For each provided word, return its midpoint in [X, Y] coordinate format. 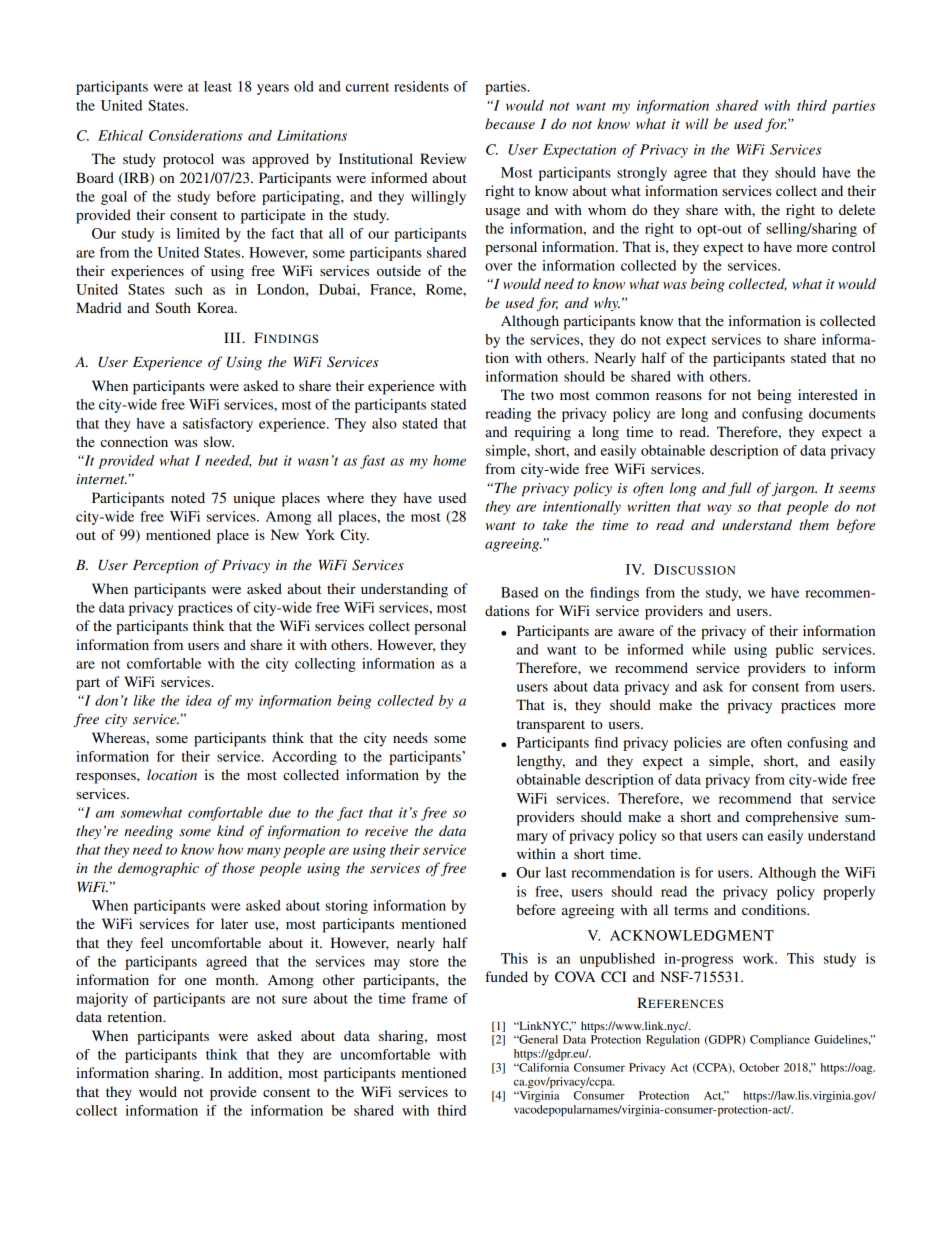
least [218, 86]
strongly [642, 174]
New [285, 534]
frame [430, 998]
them [814, 524]
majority [102, 1000]
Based [519, 592]
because [510, 123]
